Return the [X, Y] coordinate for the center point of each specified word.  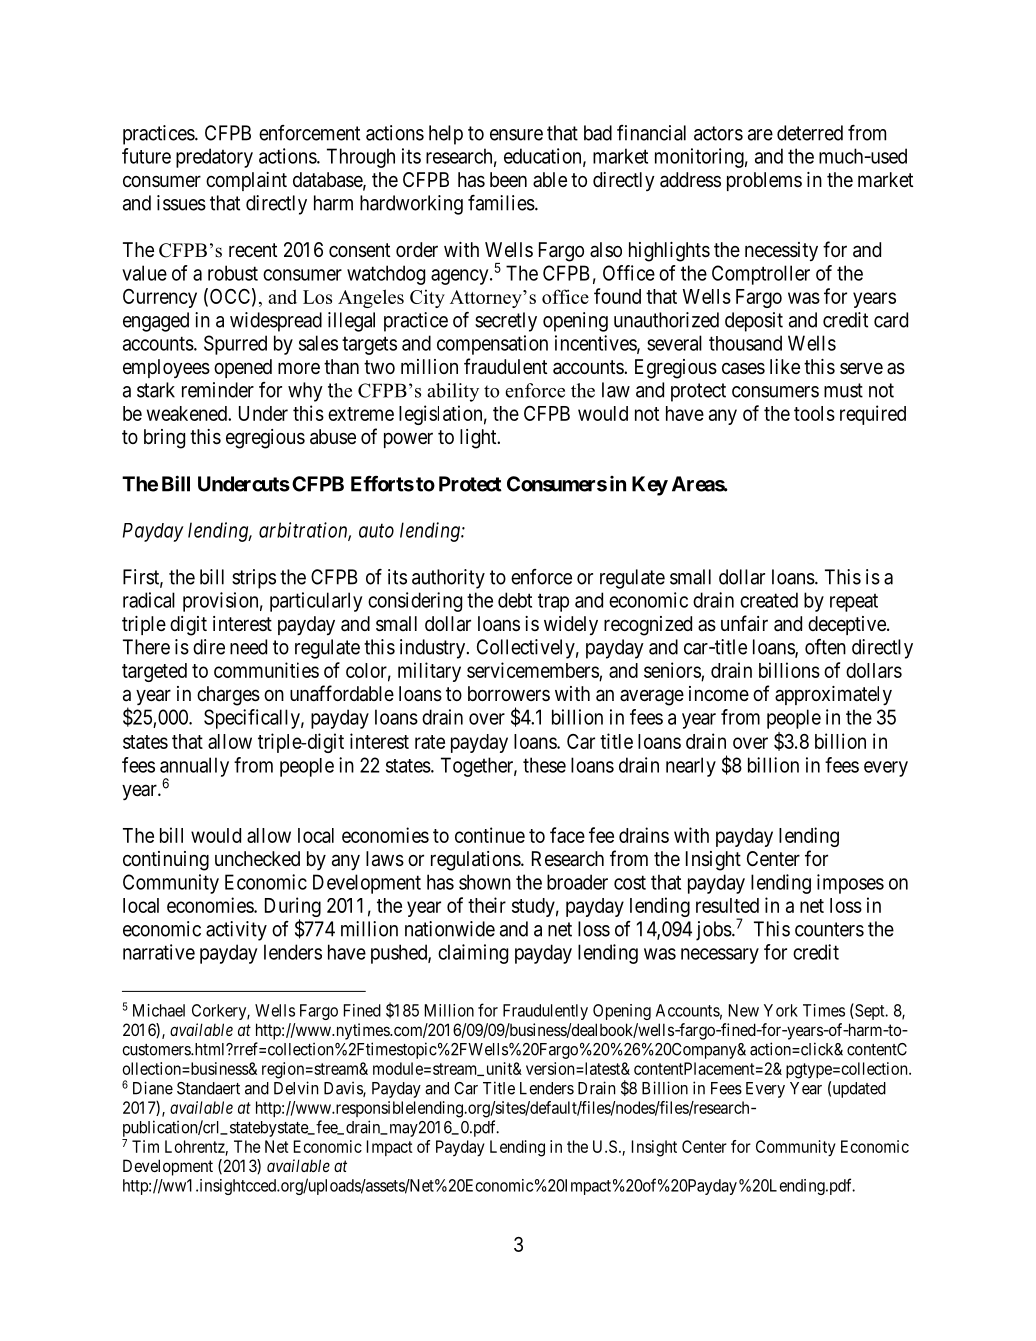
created [769, 600]
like [785, 366]
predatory [214, 158]
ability [453, 392]
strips [254, 579]
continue [490, 835]
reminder [218, 390]
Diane [153, 1088]
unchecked [257, 858]
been [508, 179]
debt [515, 600]
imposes [850, 884]
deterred [810, 133]
